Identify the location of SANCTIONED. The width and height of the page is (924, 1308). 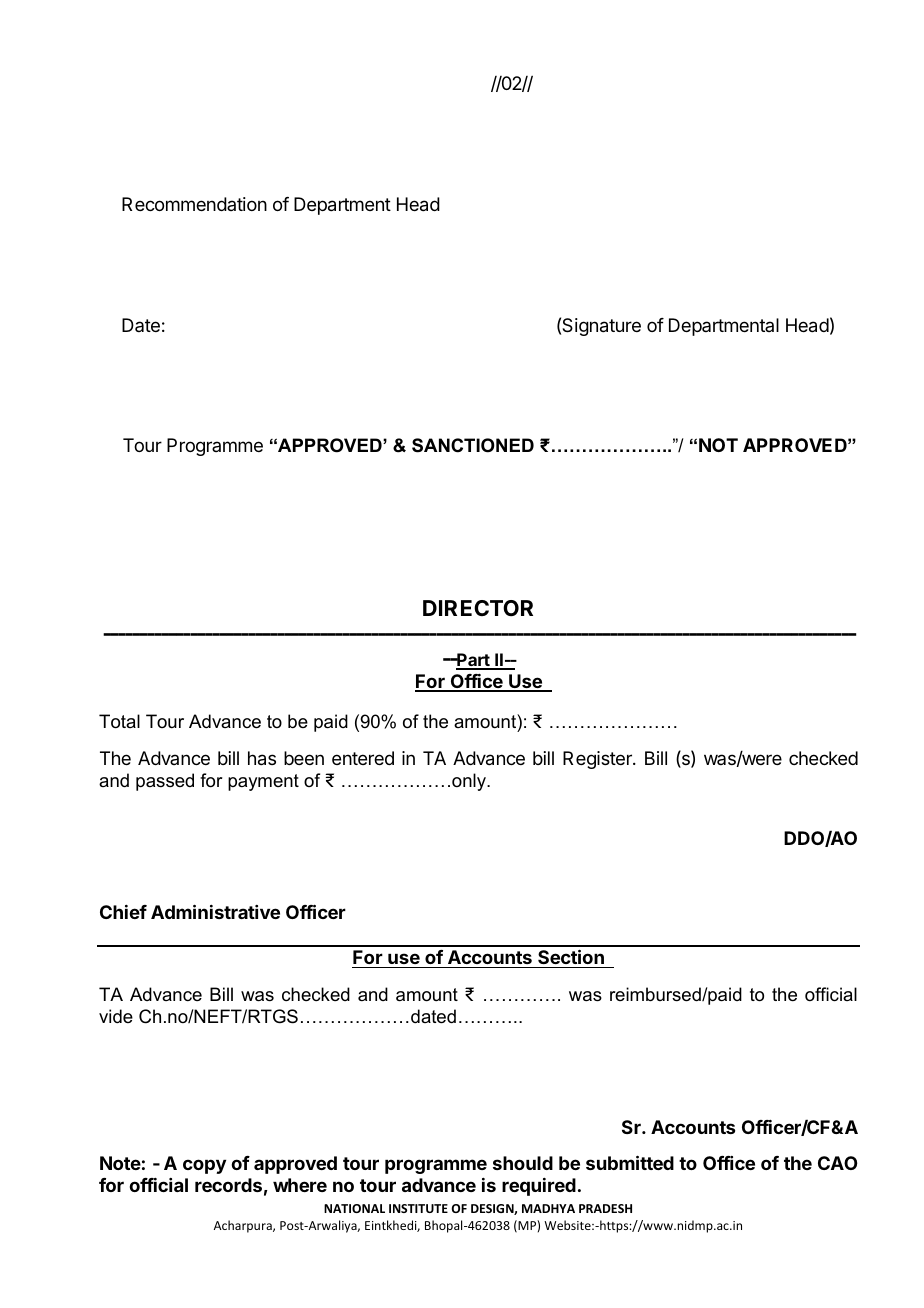
(473, 445).
